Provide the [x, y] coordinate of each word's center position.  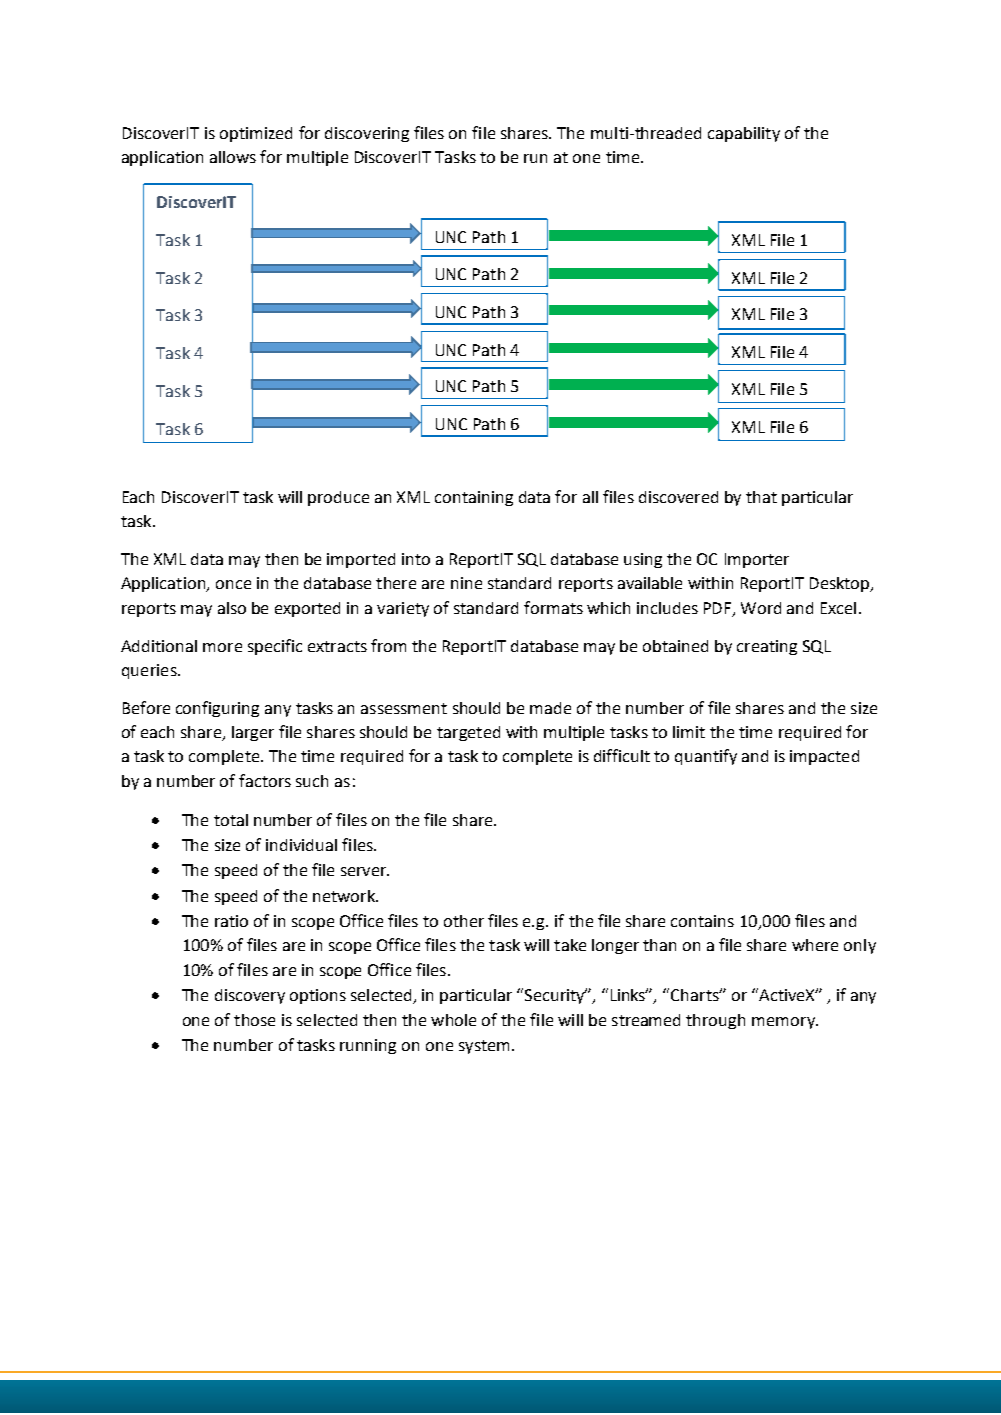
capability [744, 134]
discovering [367, 134]
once [233, 584]
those [254, 1020]
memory [784, 1023]
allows [233, 157]
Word [761, 608]
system [484, 1047]
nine [466, 583]
